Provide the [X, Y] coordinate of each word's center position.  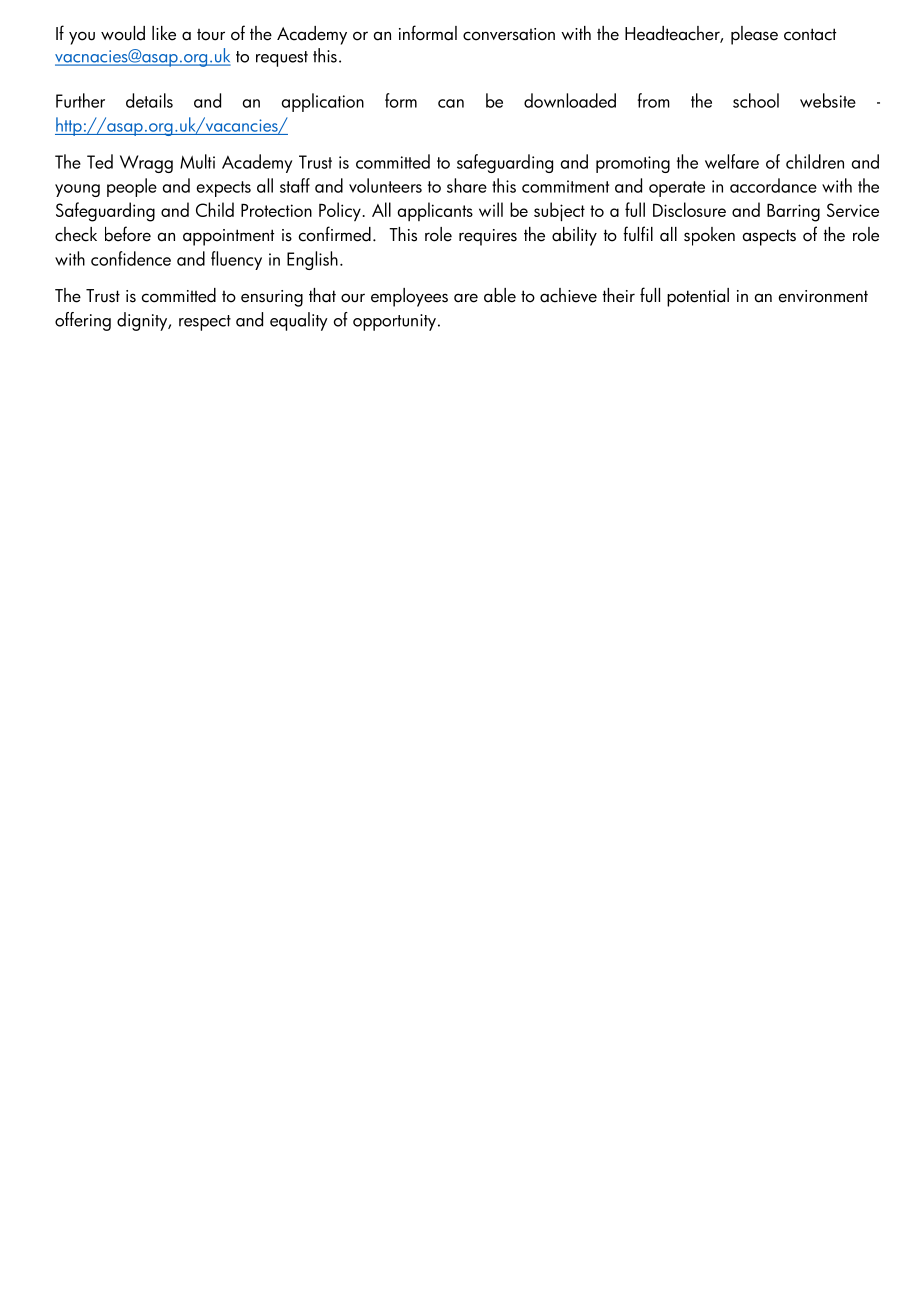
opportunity [394, 322]
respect [205, 323]
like [164, 33]
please [754, 35]
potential [698, 297]
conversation [509, 34]
